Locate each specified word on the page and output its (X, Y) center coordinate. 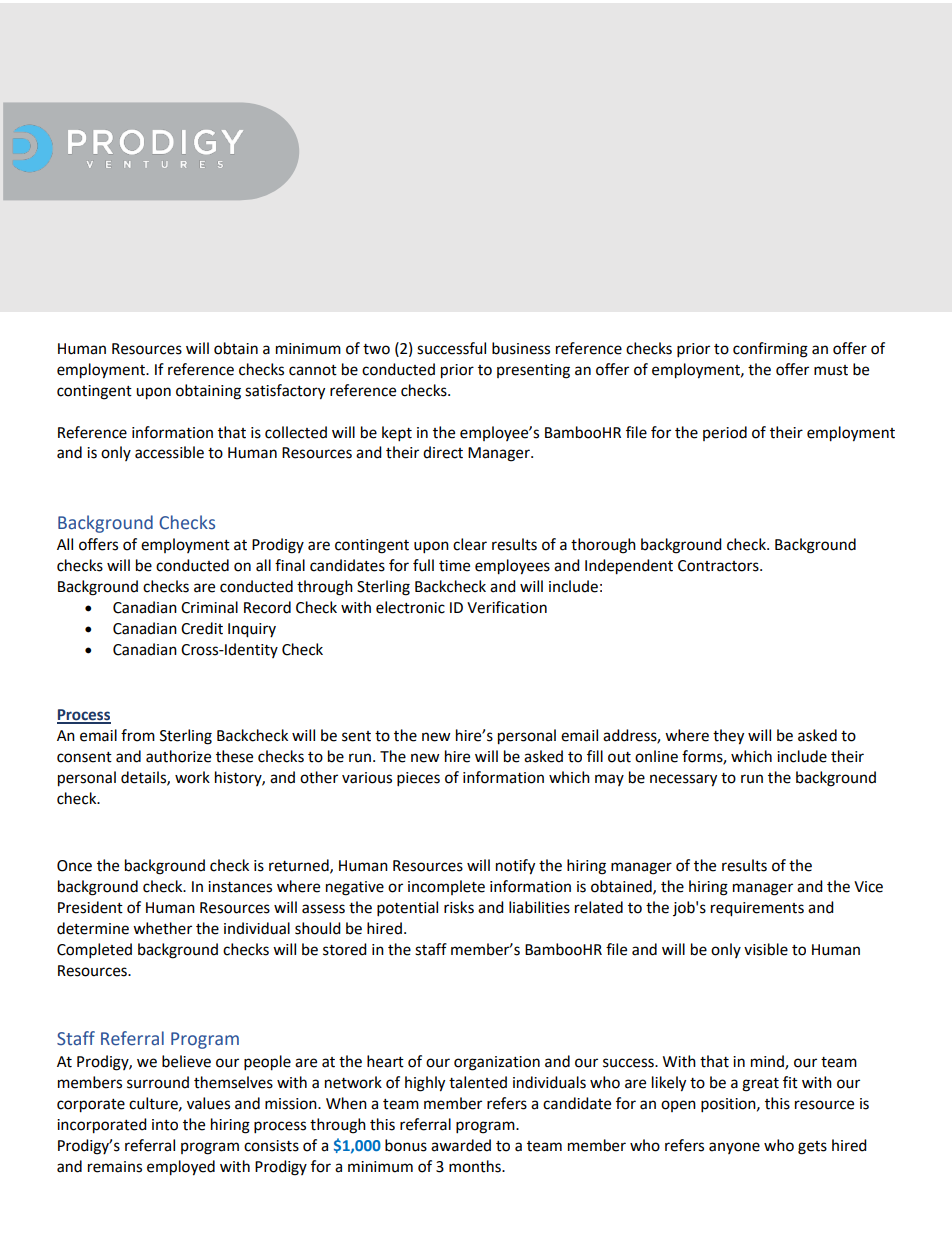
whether (162, 928)
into (165, 1125)
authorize (178, 756)
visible (766, 949)
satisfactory (285, 392)
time (454, 566)
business (521, 348)
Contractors (719, 566)
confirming (770, 350)
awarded (461, 1145)
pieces (418, 779)
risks (459, 907)
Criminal (209, 607)
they (728, 737)
